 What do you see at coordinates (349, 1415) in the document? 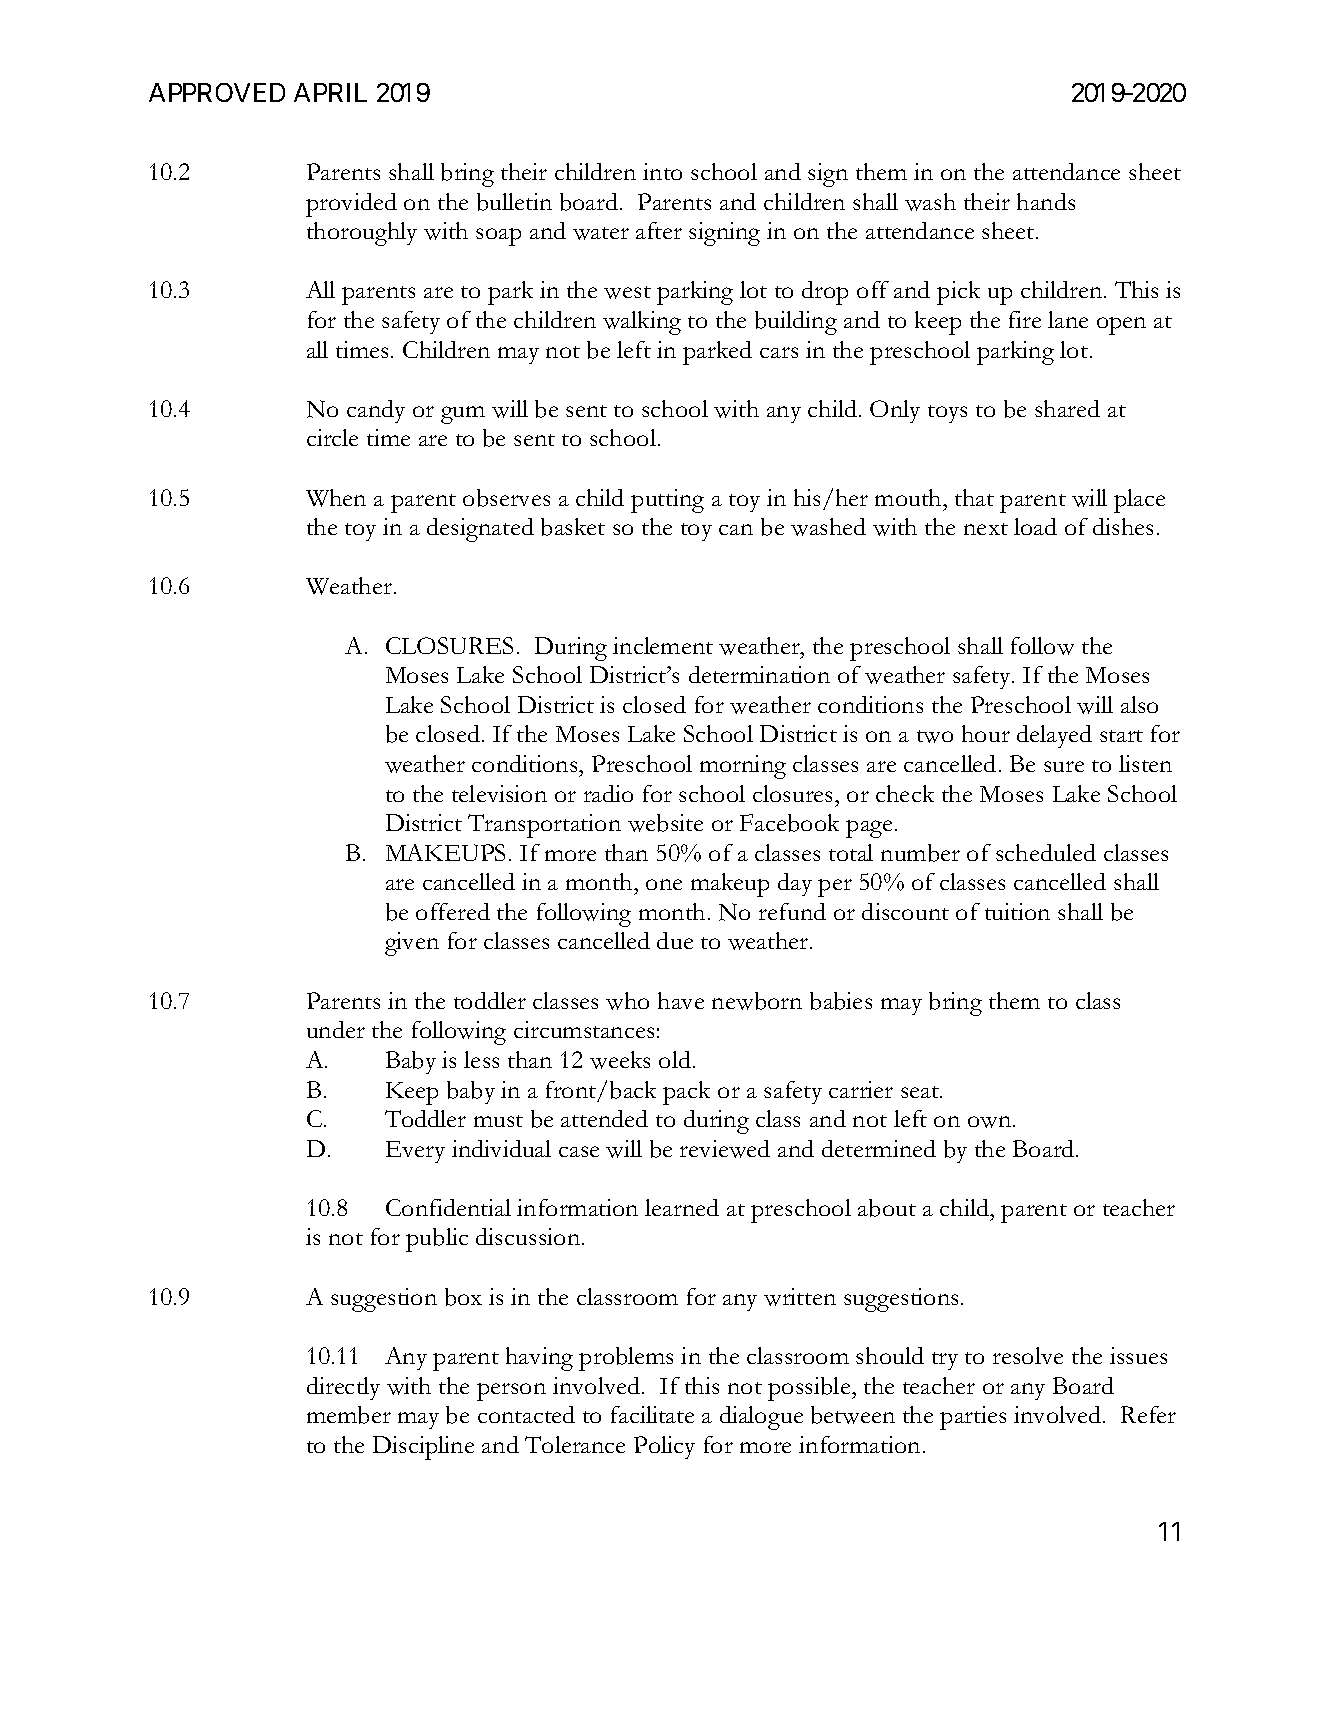
I see `member` at bounding box center [349, 1415].
